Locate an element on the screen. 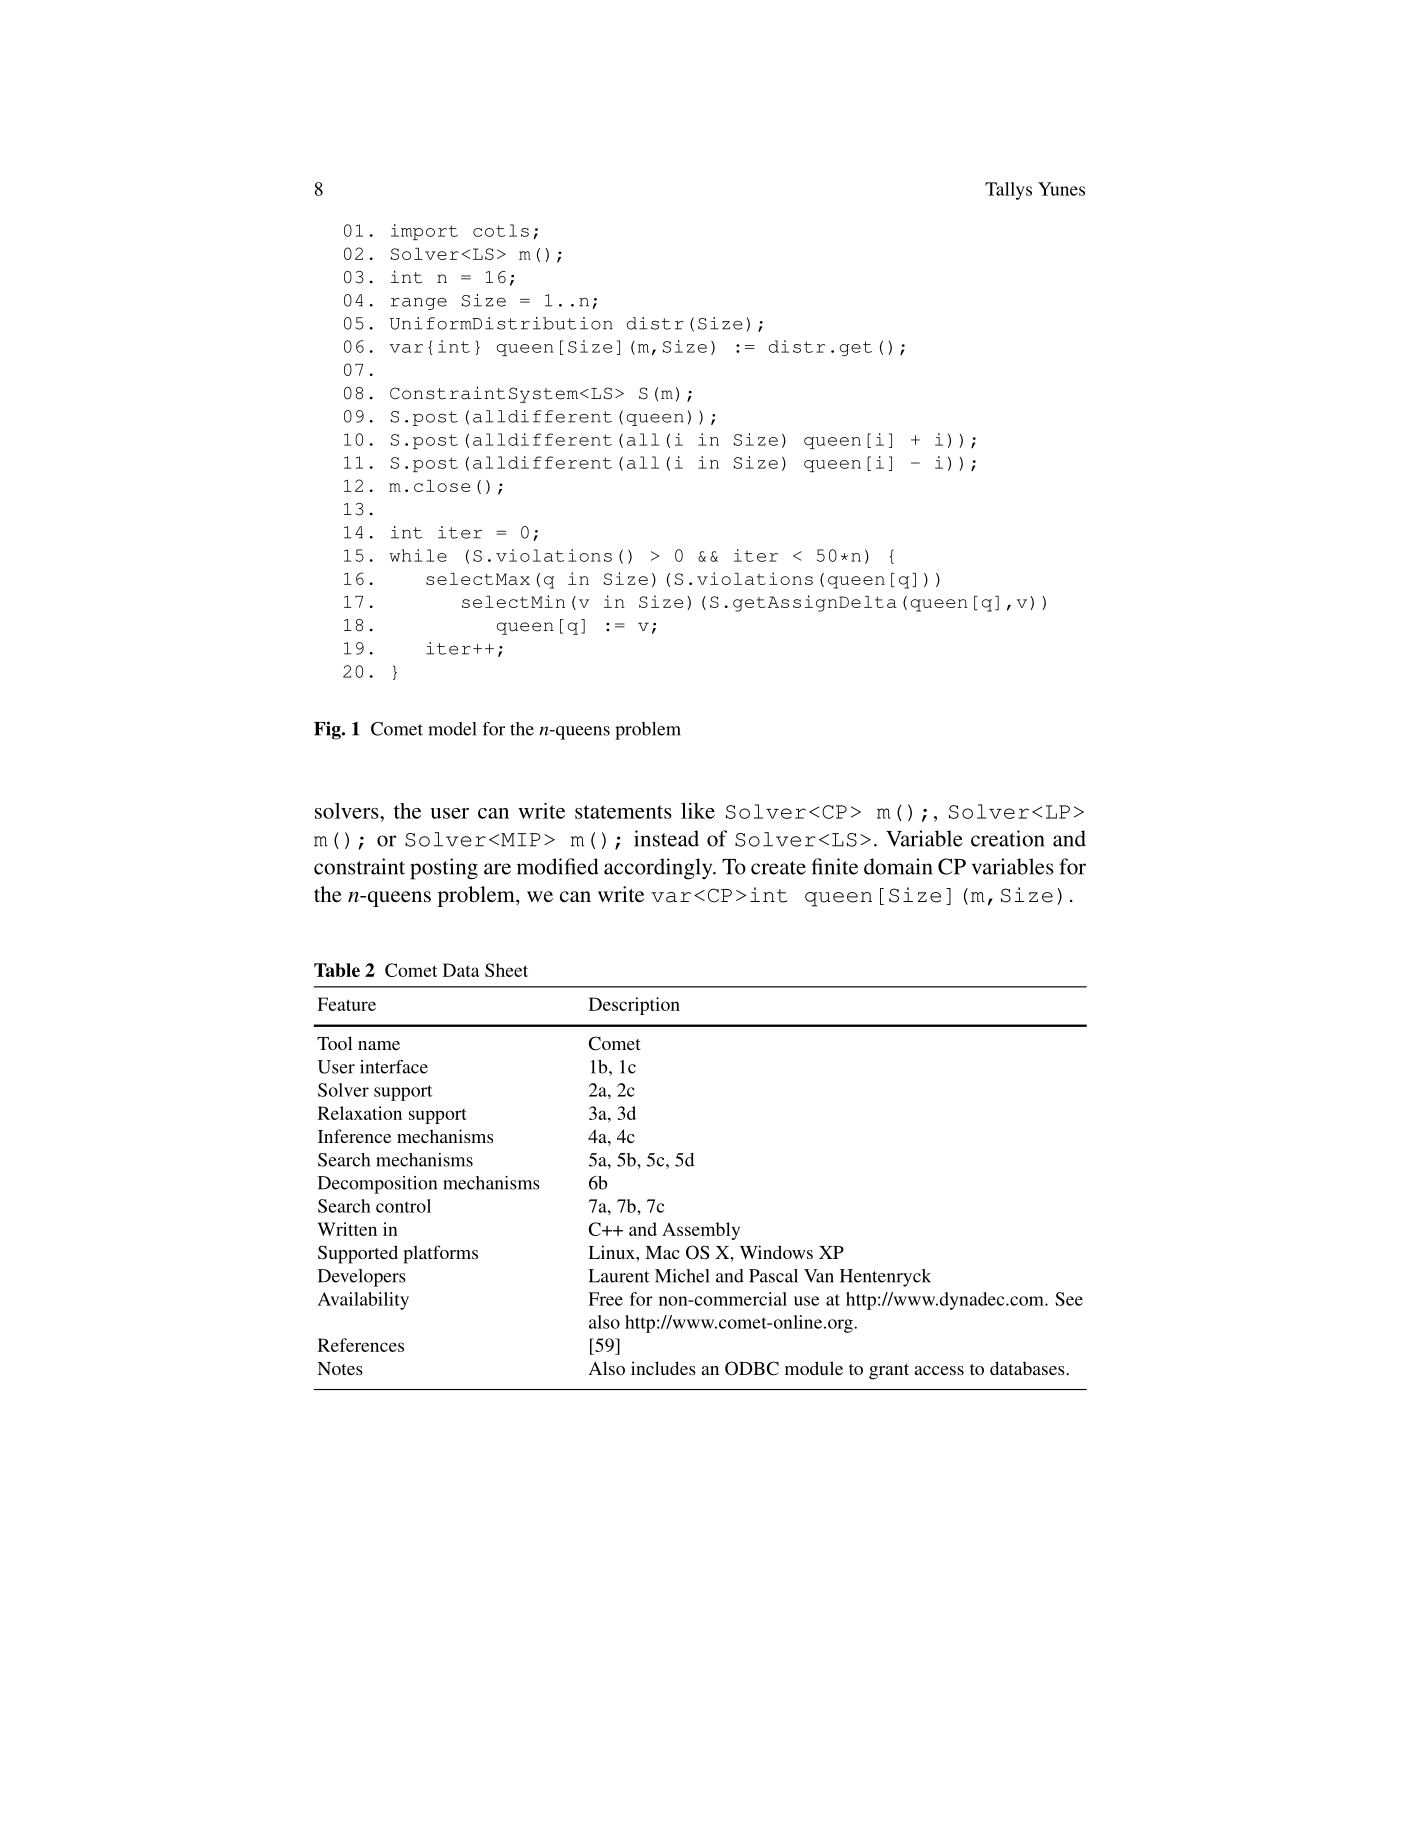  Relaxation is located at coordinates (360, 1113).
